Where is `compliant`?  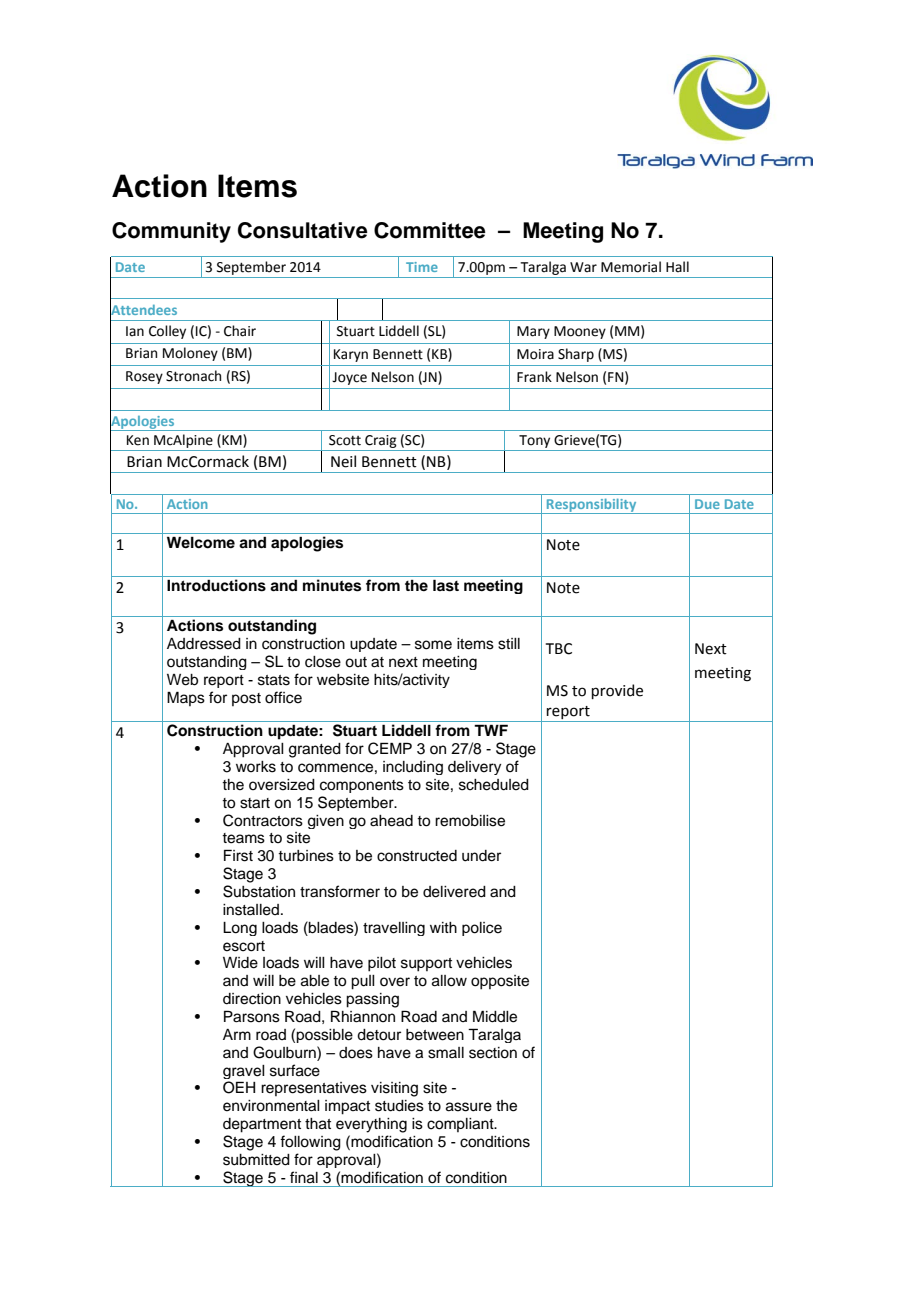 compliant is located at coordinates (461, 1125).
